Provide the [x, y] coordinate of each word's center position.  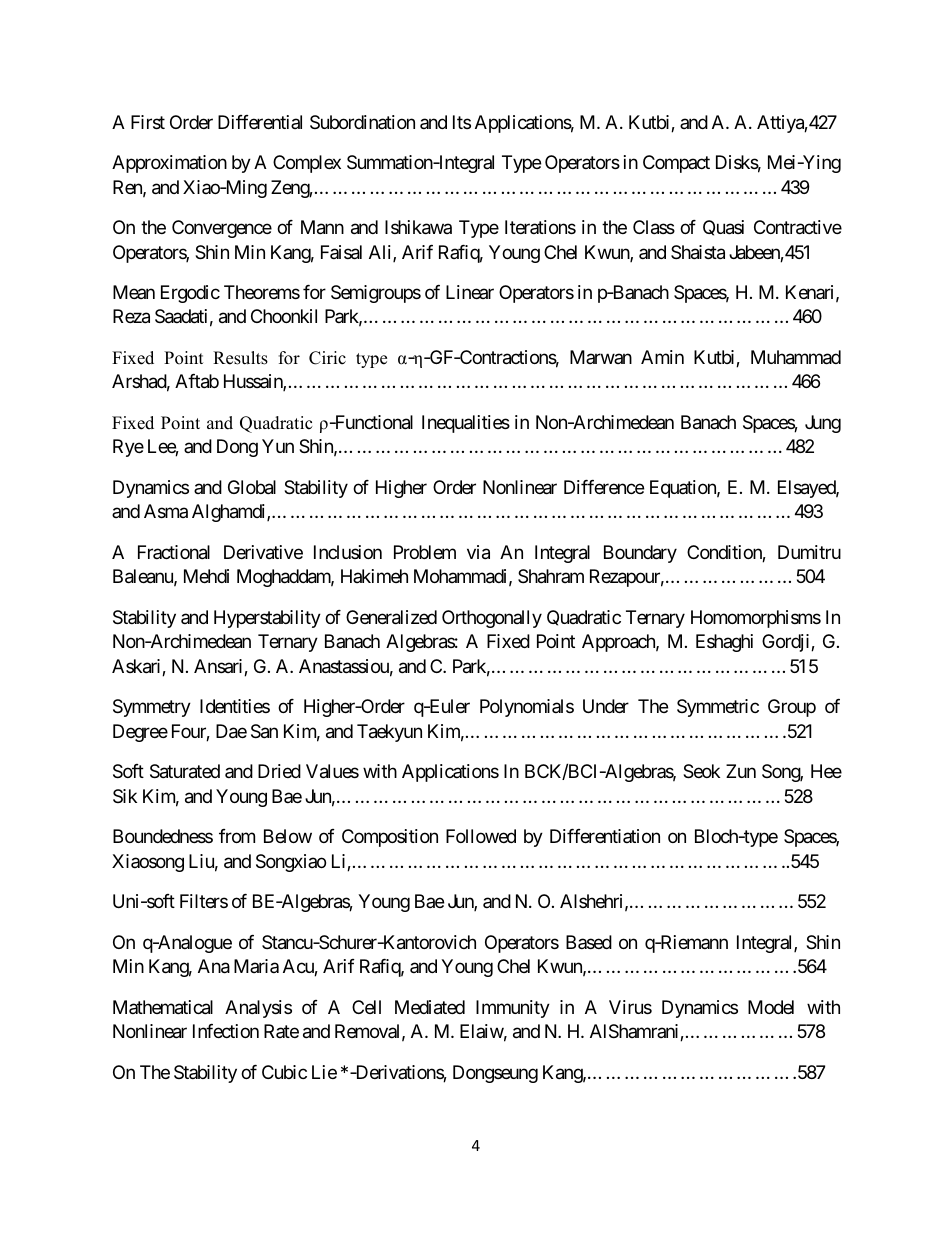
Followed [481, 836]
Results [240, 358]
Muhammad [796, 357]
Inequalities [466, 424]
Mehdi [206, 576]
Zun [741, 771]
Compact [676, 164]
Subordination [362, 122]
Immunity [513, 1009]
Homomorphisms [756, 619]
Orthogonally [492, 619]
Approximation [169, 164]
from [237, 836]
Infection [226, 1031]
